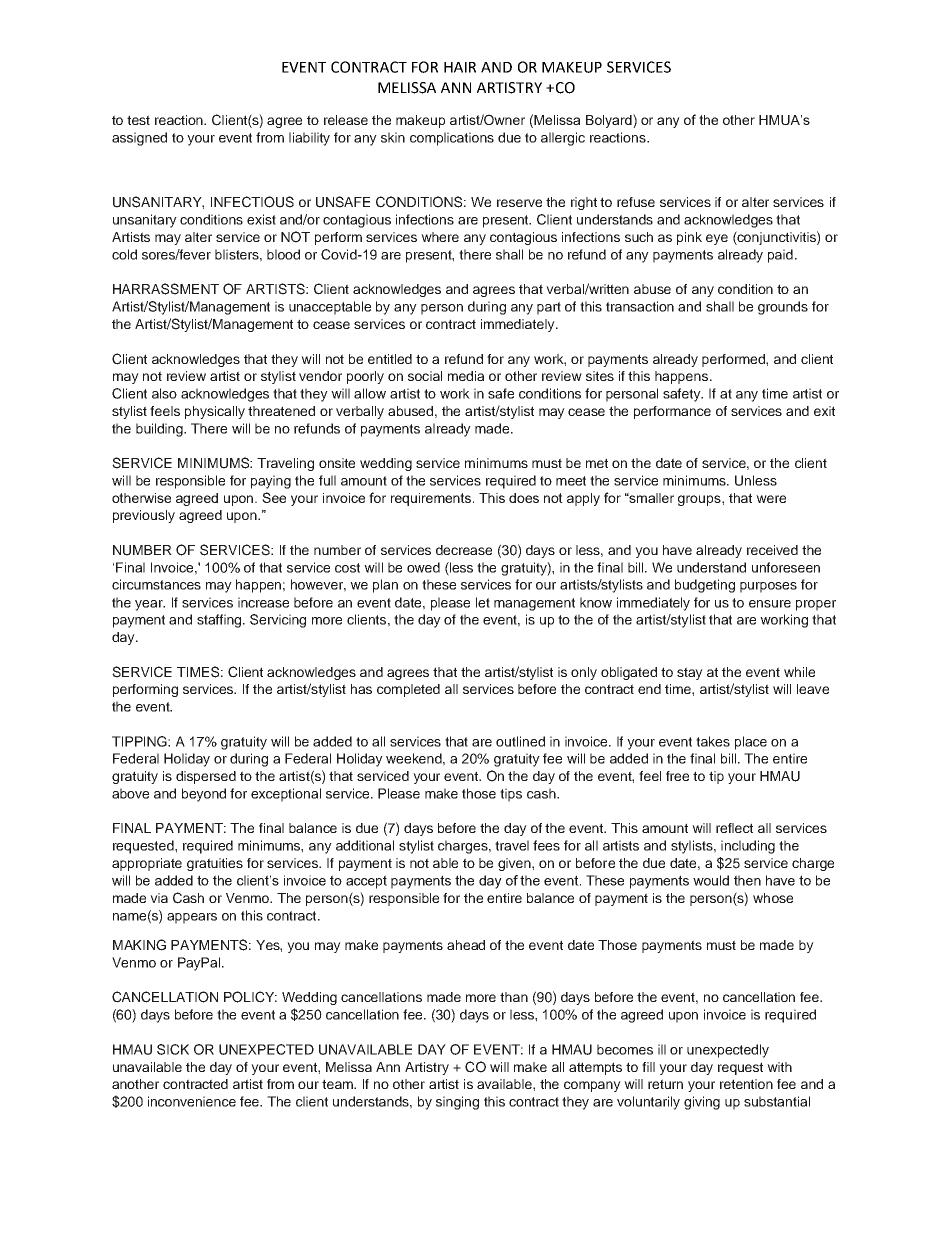 This screenshot has width=952, height=1233. What do you see at coordinates (204, 795) in the screenshot?
I see `beyond` at bounding box center [204, 795].
